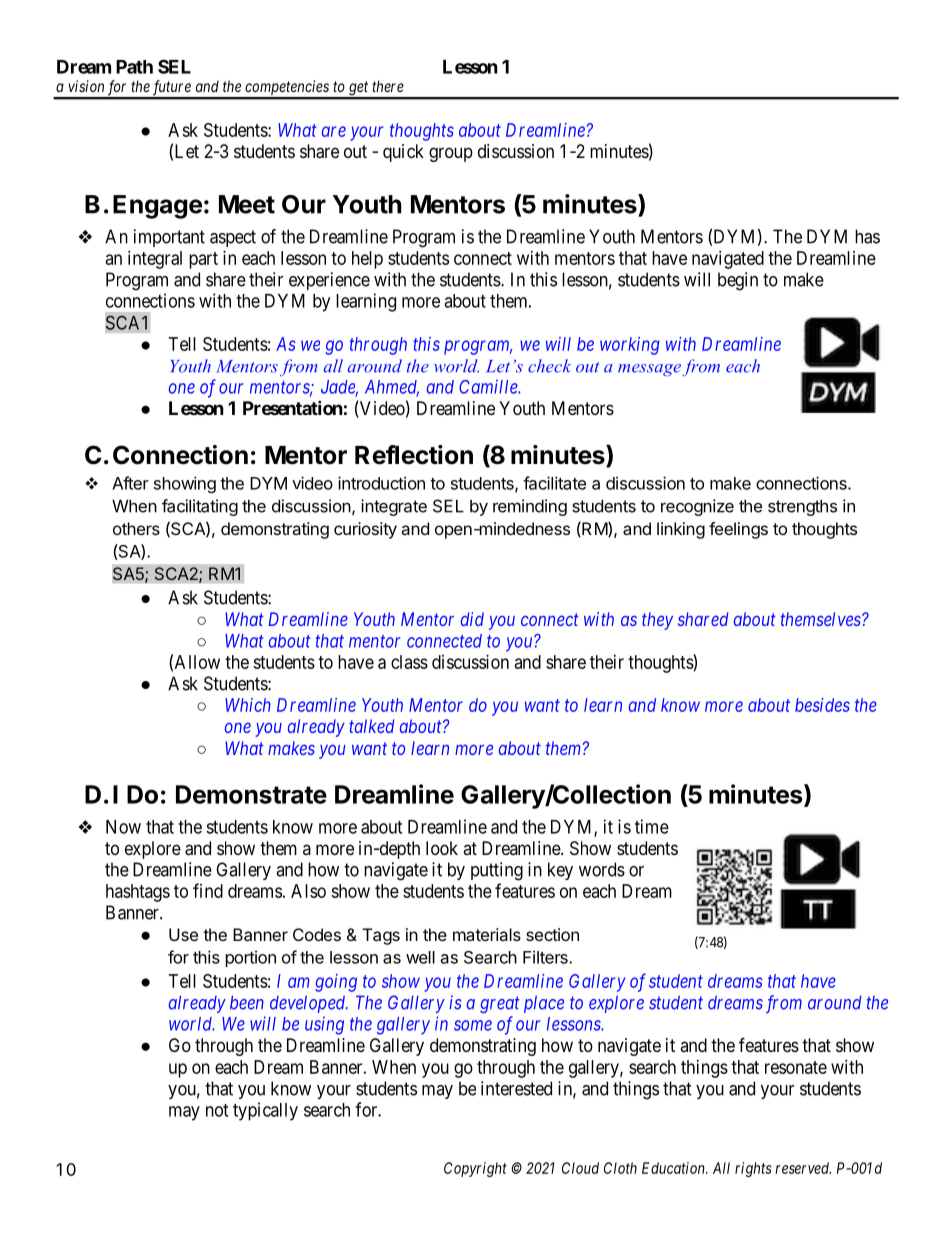  What do you see at coordinates (388, 86) in the screenshot?
I see `there` at bounding box center [388, 86].
